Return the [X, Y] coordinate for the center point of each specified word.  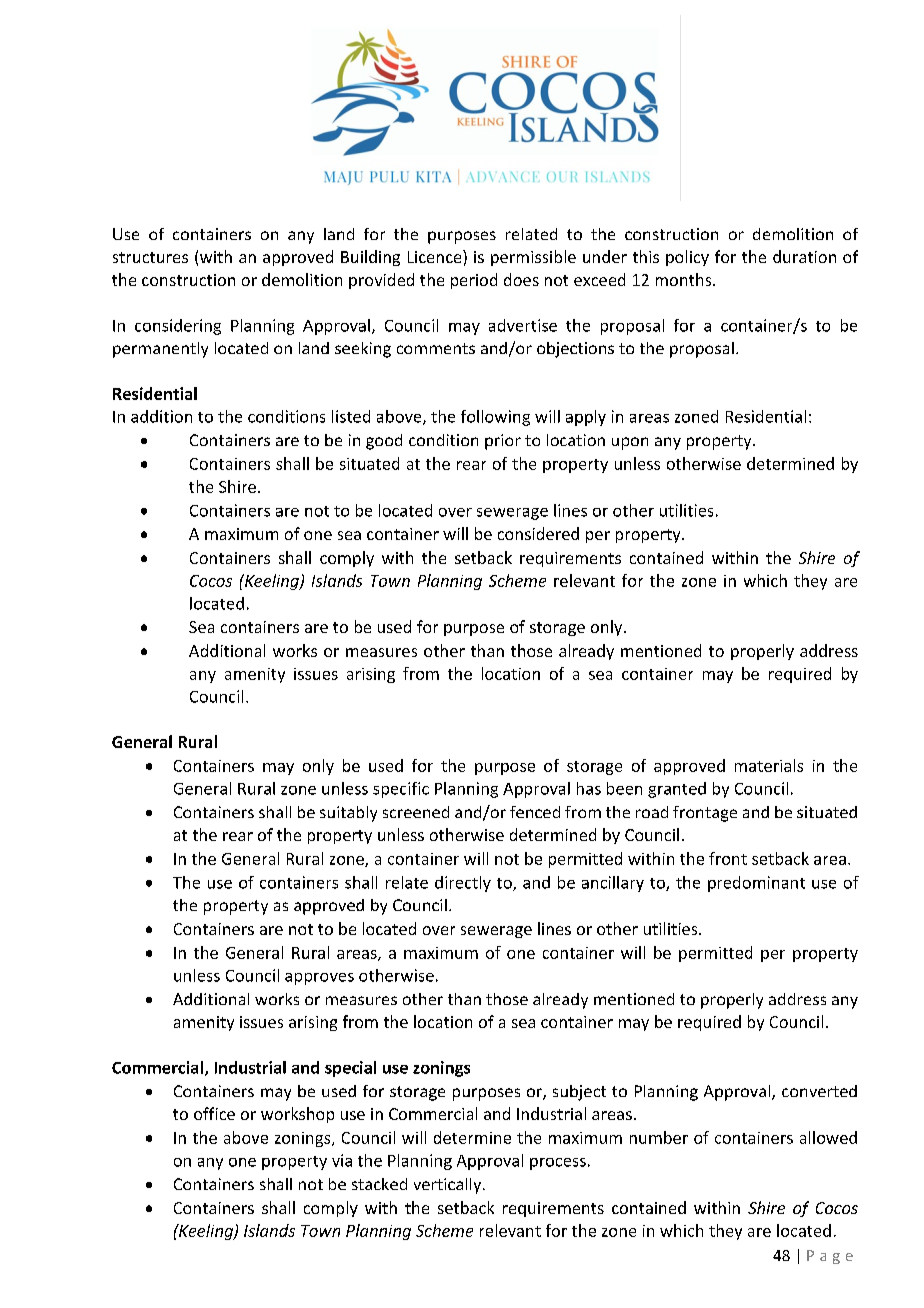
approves [319, 979]
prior [503, 442]
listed [351, 416]
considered [538, 533]
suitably [348, 814]
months [685, 279]
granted [677, 790]
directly [463, 884]
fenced [535, 812]
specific [401, 790]
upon [630, 443]
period [474, 281]
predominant [756, 884]
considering [178, 327]
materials [769, 765]
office [214, 1113]
